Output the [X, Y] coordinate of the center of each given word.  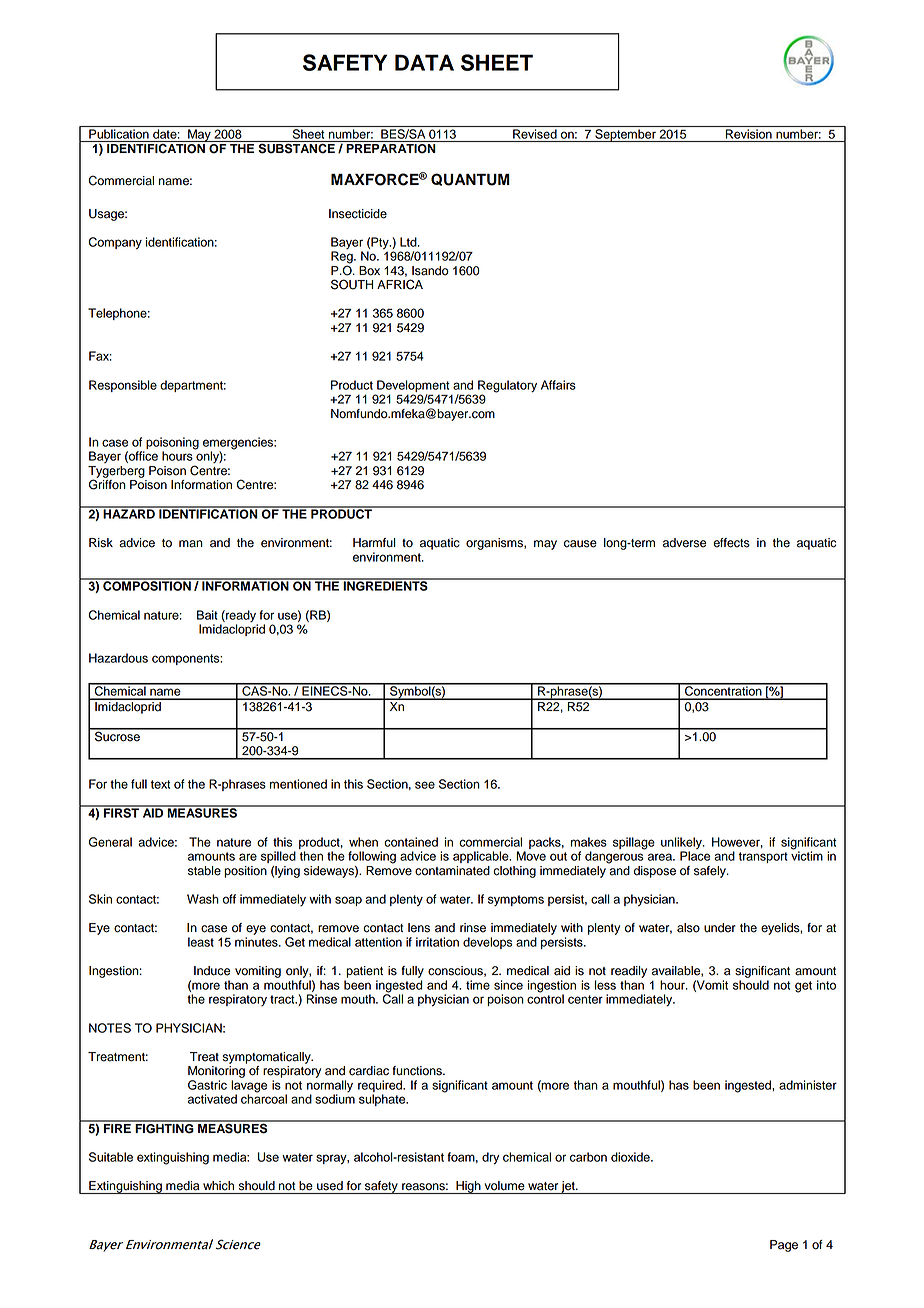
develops [487, 943]
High [468, 1187]
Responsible [123, 386]
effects [731, 543]
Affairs [558, 385]
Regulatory [507, 386]
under [720, 928]
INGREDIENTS [385, 585]
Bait [207, 615]
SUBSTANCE [296, 149]
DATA [424, 62]
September [625, 135]
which [218, 1186]
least [201, 942]
